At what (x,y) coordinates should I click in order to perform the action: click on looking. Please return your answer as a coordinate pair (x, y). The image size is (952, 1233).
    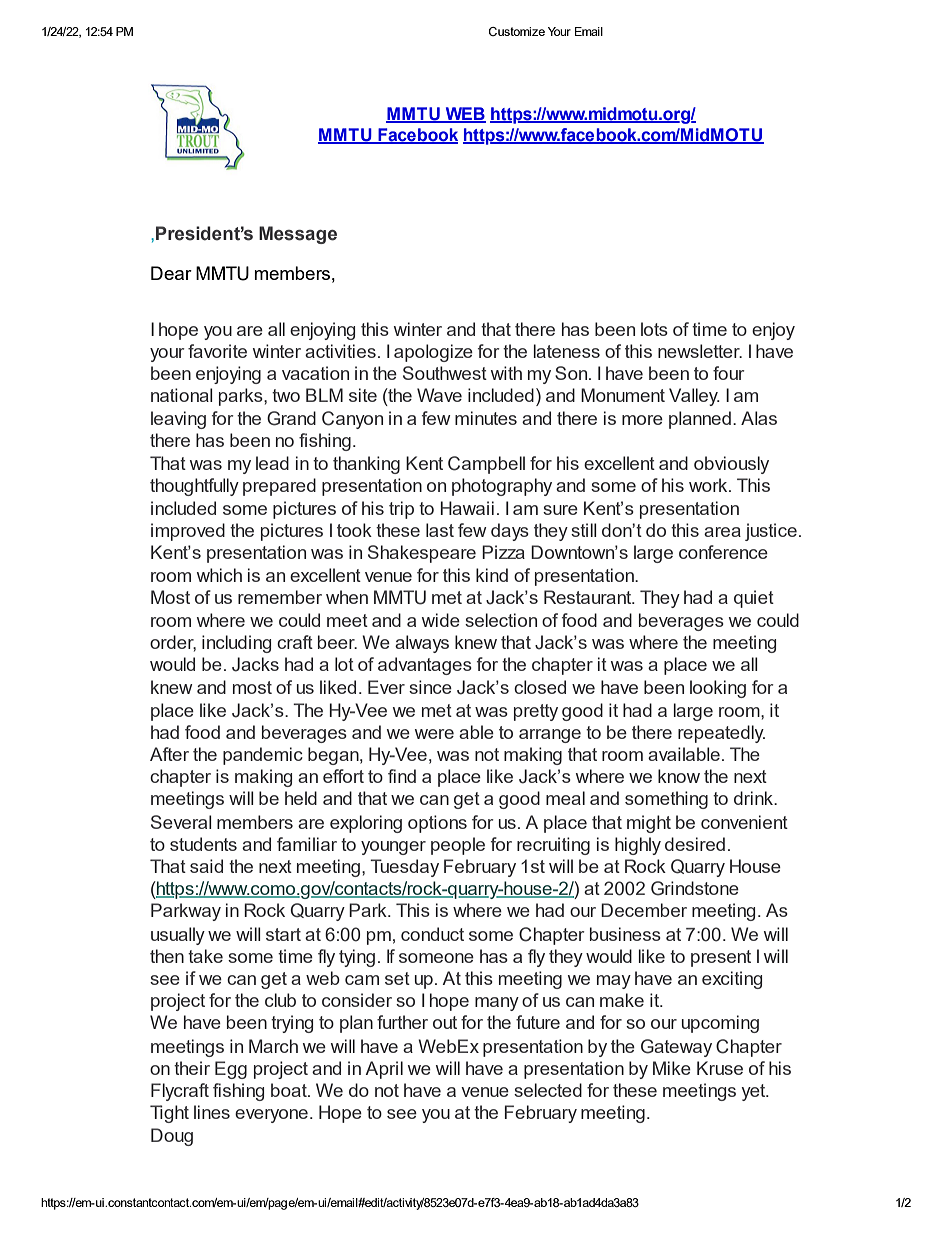
    Looking at the image, I should click on (718, 689).
